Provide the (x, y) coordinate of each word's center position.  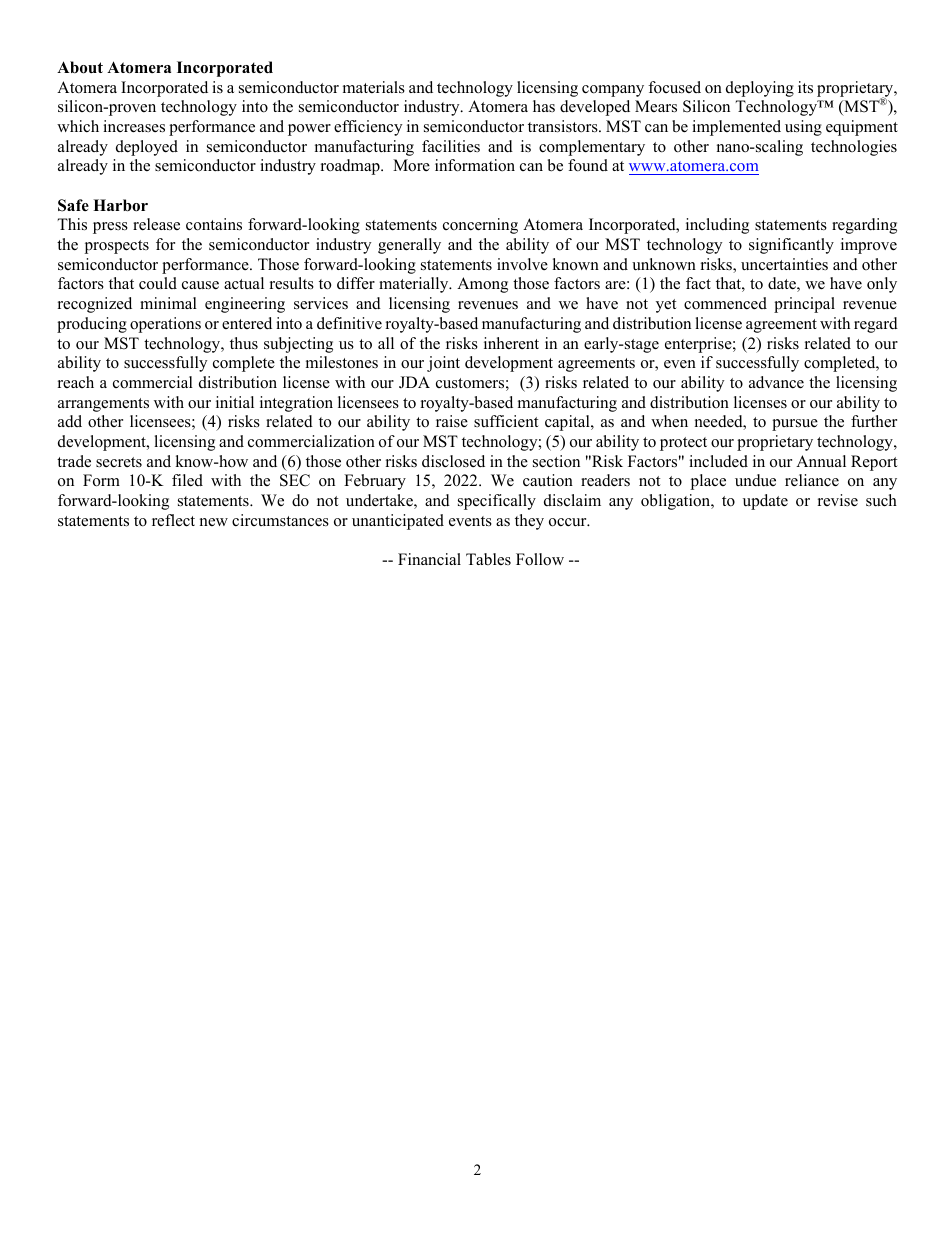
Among (482, 285)
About (80, 67)
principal (804, 305)
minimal (168, 303)
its (805, 87)
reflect (173, 520)
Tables (488, 559)
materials (374, 87)
